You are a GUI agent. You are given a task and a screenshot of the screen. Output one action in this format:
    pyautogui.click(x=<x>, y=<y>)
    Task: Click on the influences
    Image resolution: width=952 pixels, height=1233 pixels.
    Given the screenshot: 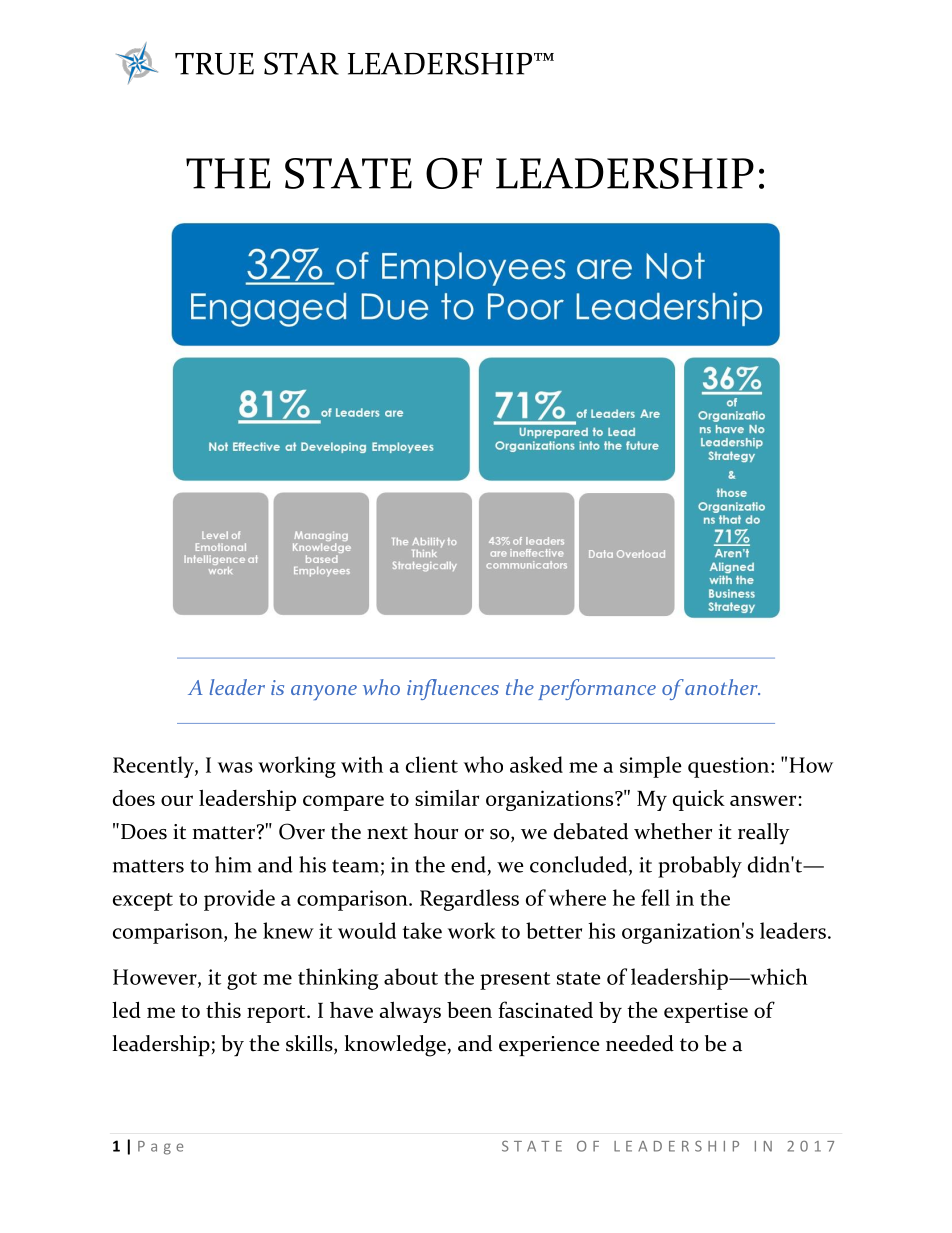 What is the action you would take?
    pyautogui.click(x=453, y=689)
